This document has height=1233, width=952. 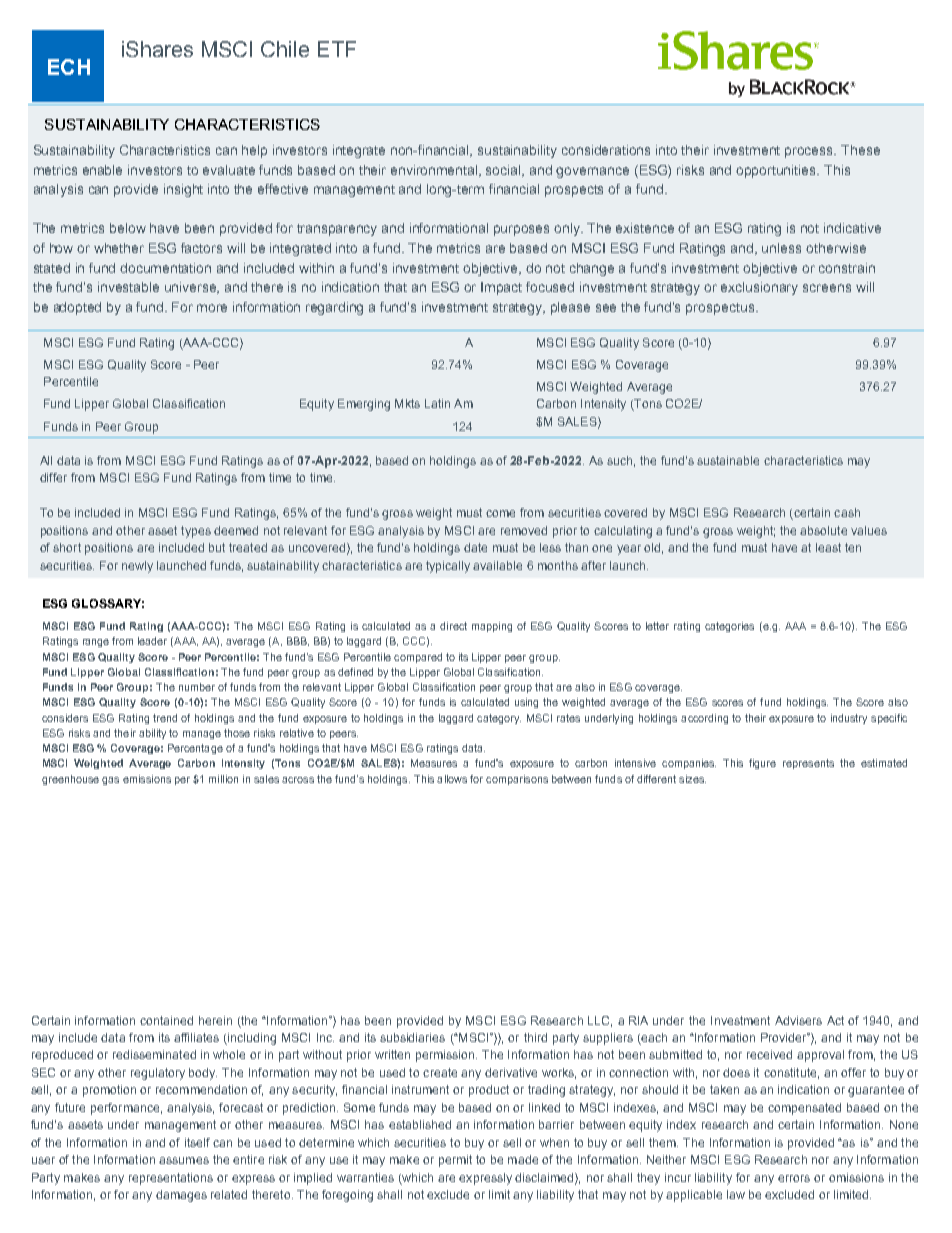 I want to click on social, so click(x=505, y=171).
